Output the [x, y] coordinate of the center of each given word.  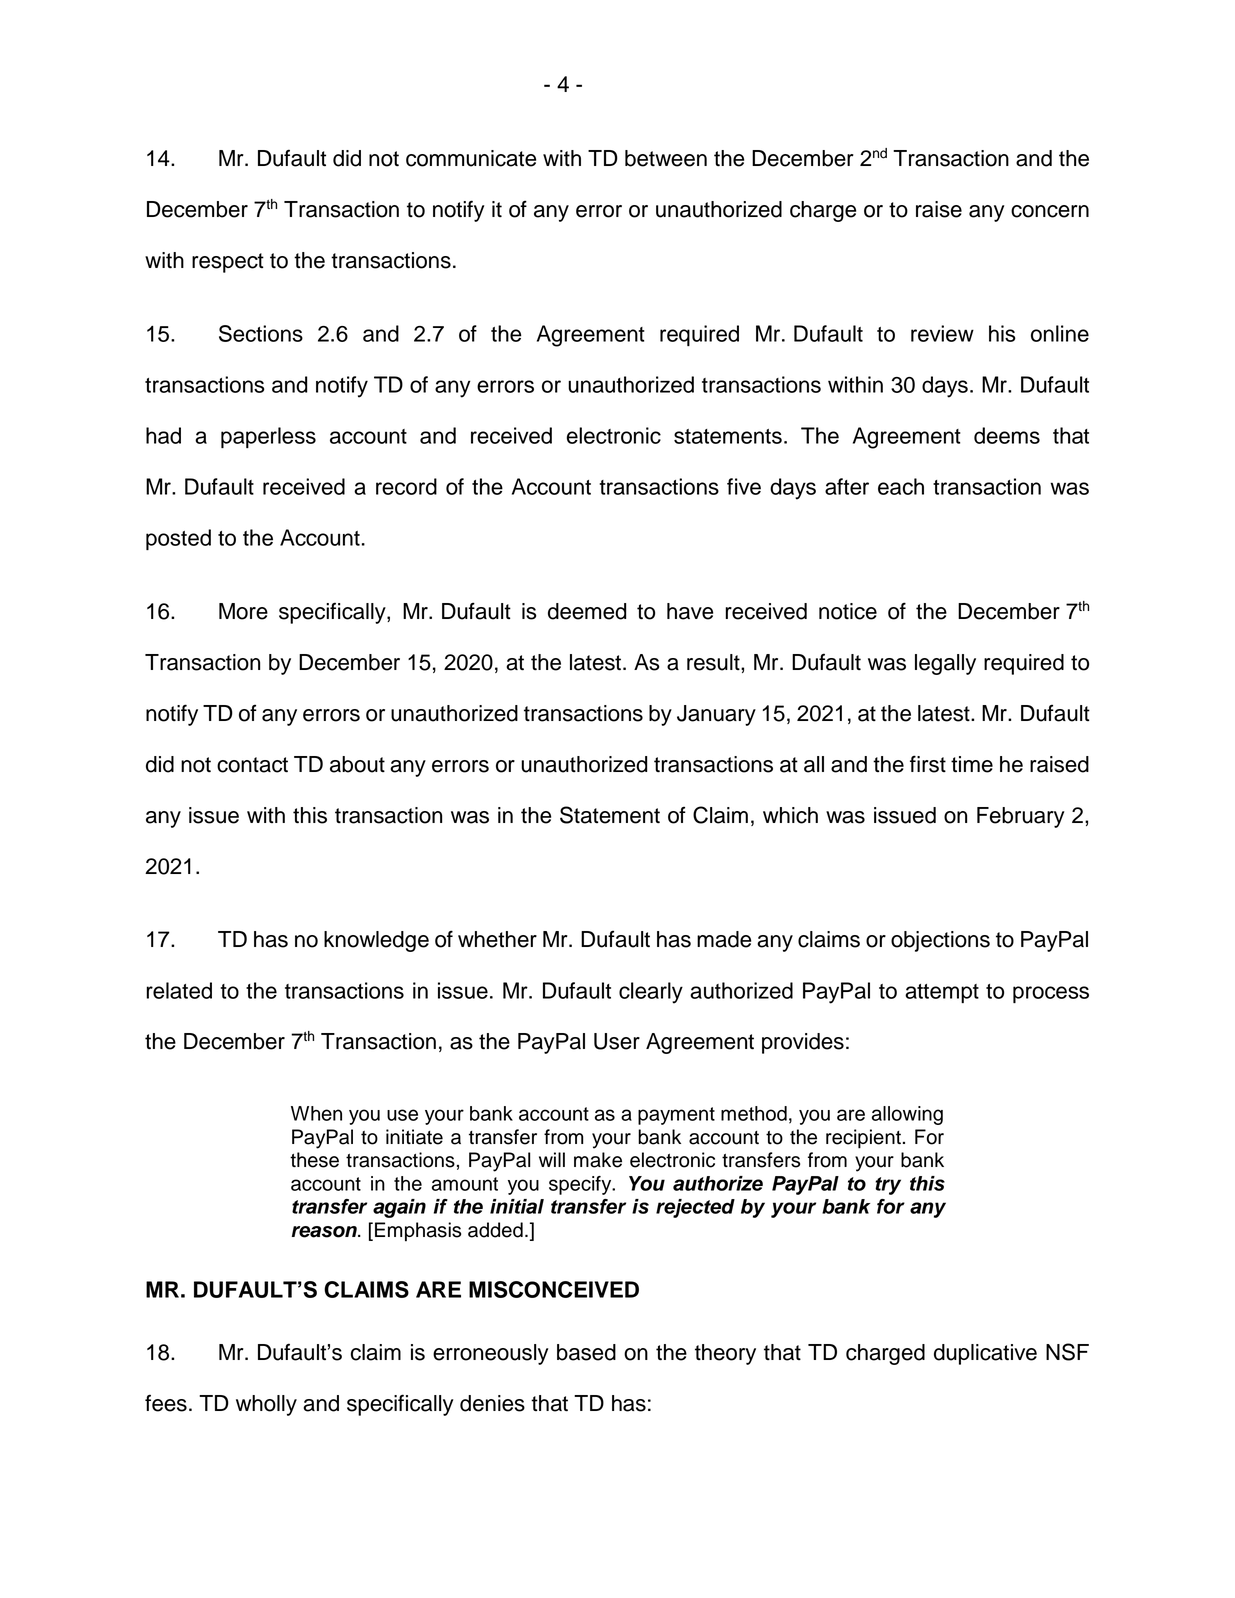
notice [848, 611]
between [666, 158]
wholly [266, 1405]
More [243, 611]
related [179, 990]
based [586, 1352]
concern [1050, 211]
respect [228, 263]
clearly [651, 993]
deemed [587, 611]
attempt [942, 993]
